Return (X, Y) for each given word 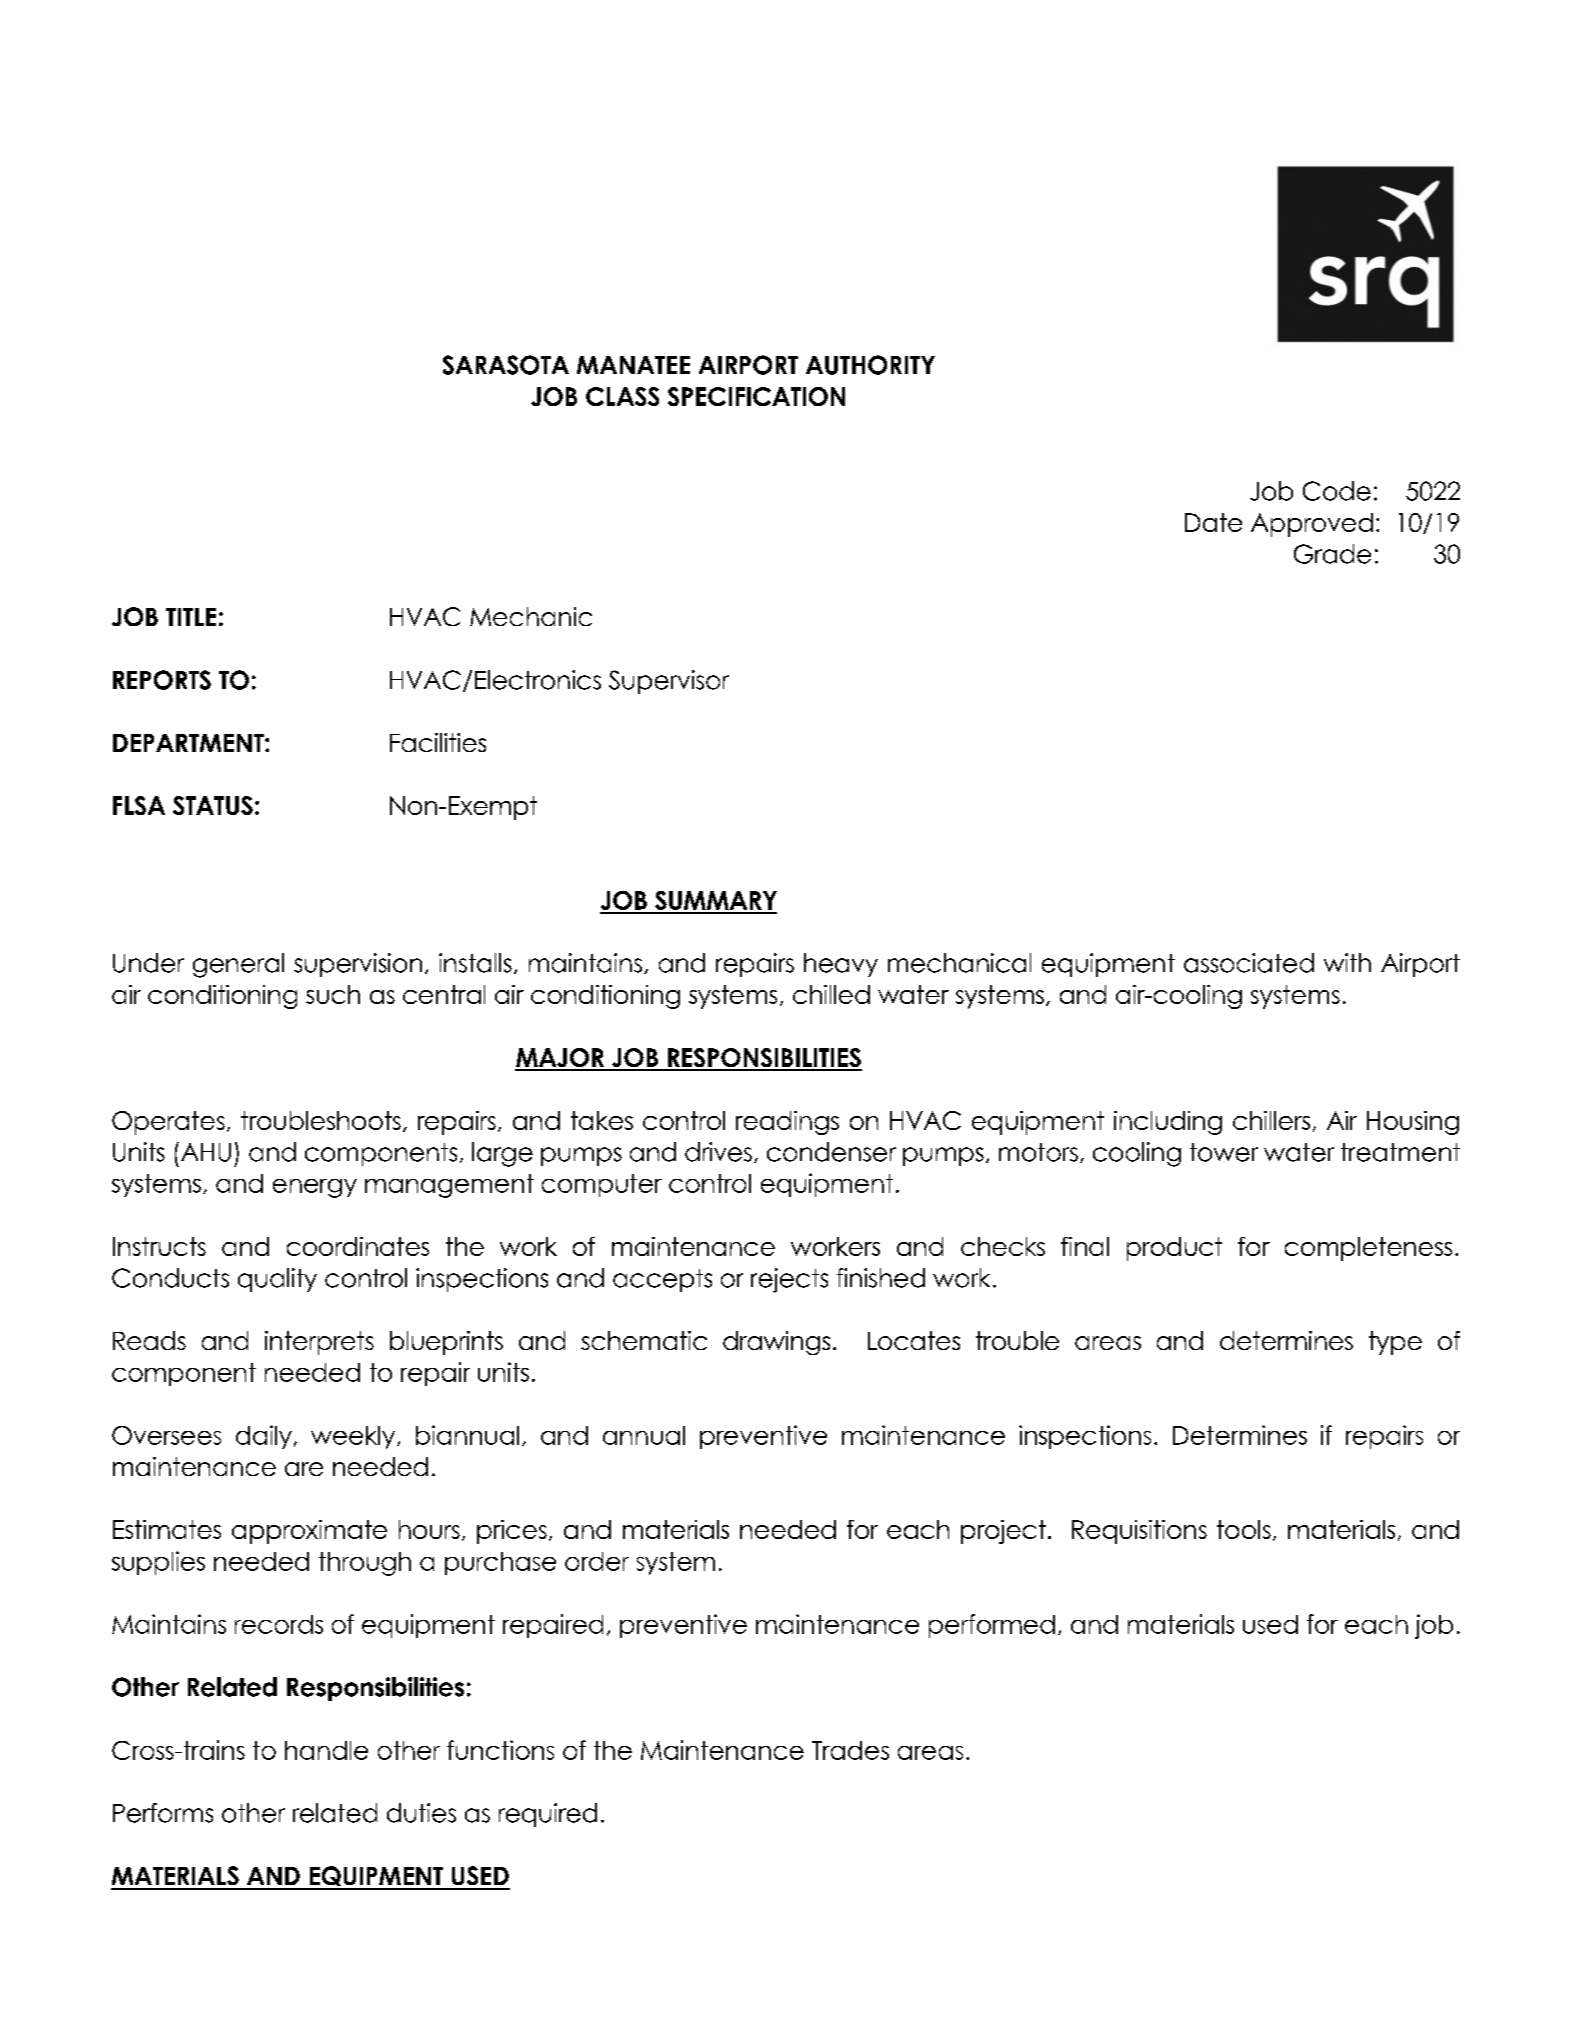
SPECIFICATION (756, 396)
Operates (168, 1123)
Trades (850, 1750)
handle (326, 1750)
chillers (1271, 1120)
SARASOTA (506, 365)
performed (992, 1626)
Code (1337, 491)
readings (787, 1123)
